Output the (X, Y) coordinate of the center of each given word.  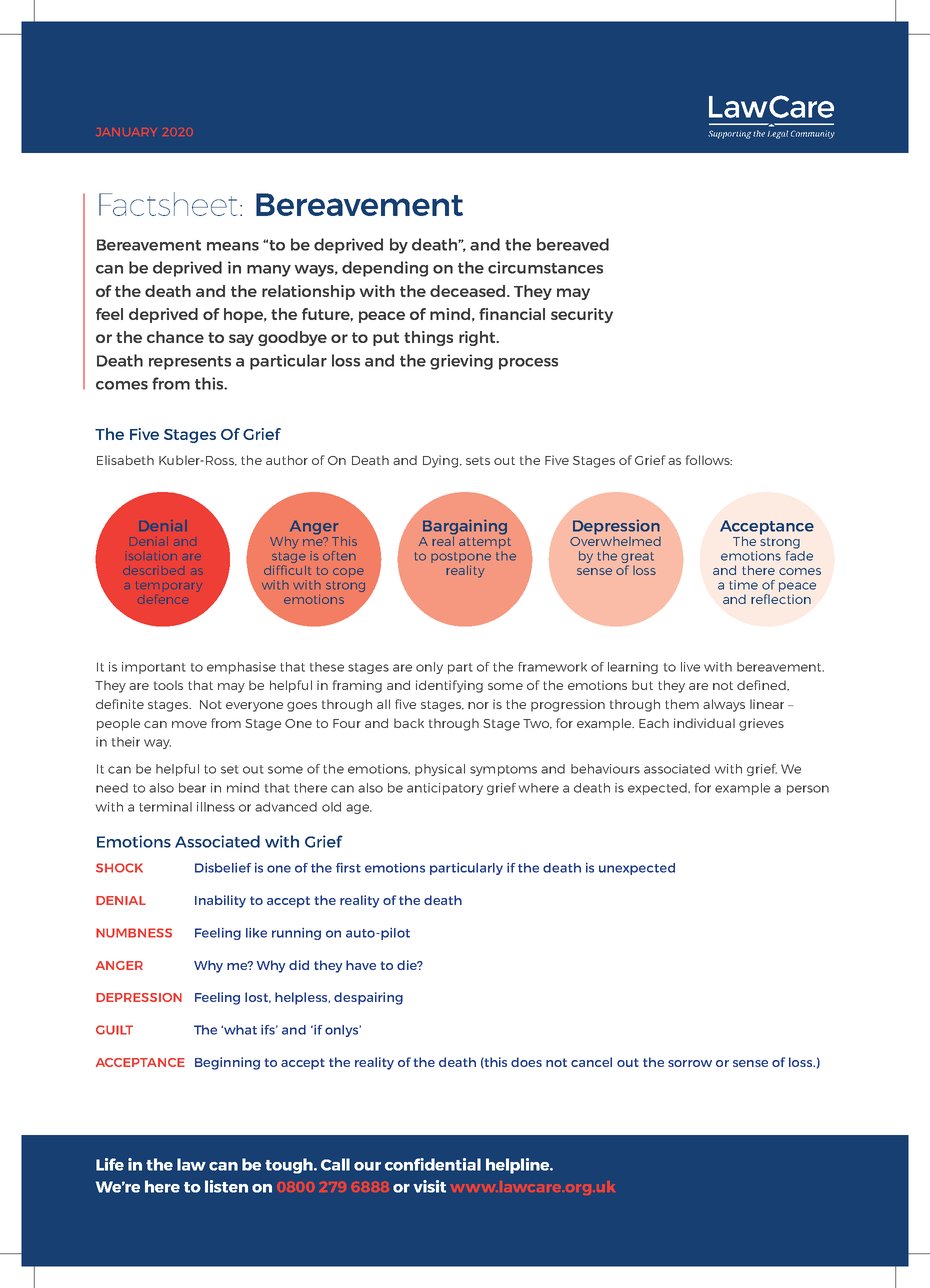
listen (226, 1186)
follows (709, 460)
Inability (220, 901)
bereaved (573, 244)
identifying (449, 686)
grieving (461, 362)
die (408, 965)
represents (190, 363)
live (690, 667)
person (808, 790)
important (154, 668)
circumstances (545, 267)
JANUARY (126, 132)
